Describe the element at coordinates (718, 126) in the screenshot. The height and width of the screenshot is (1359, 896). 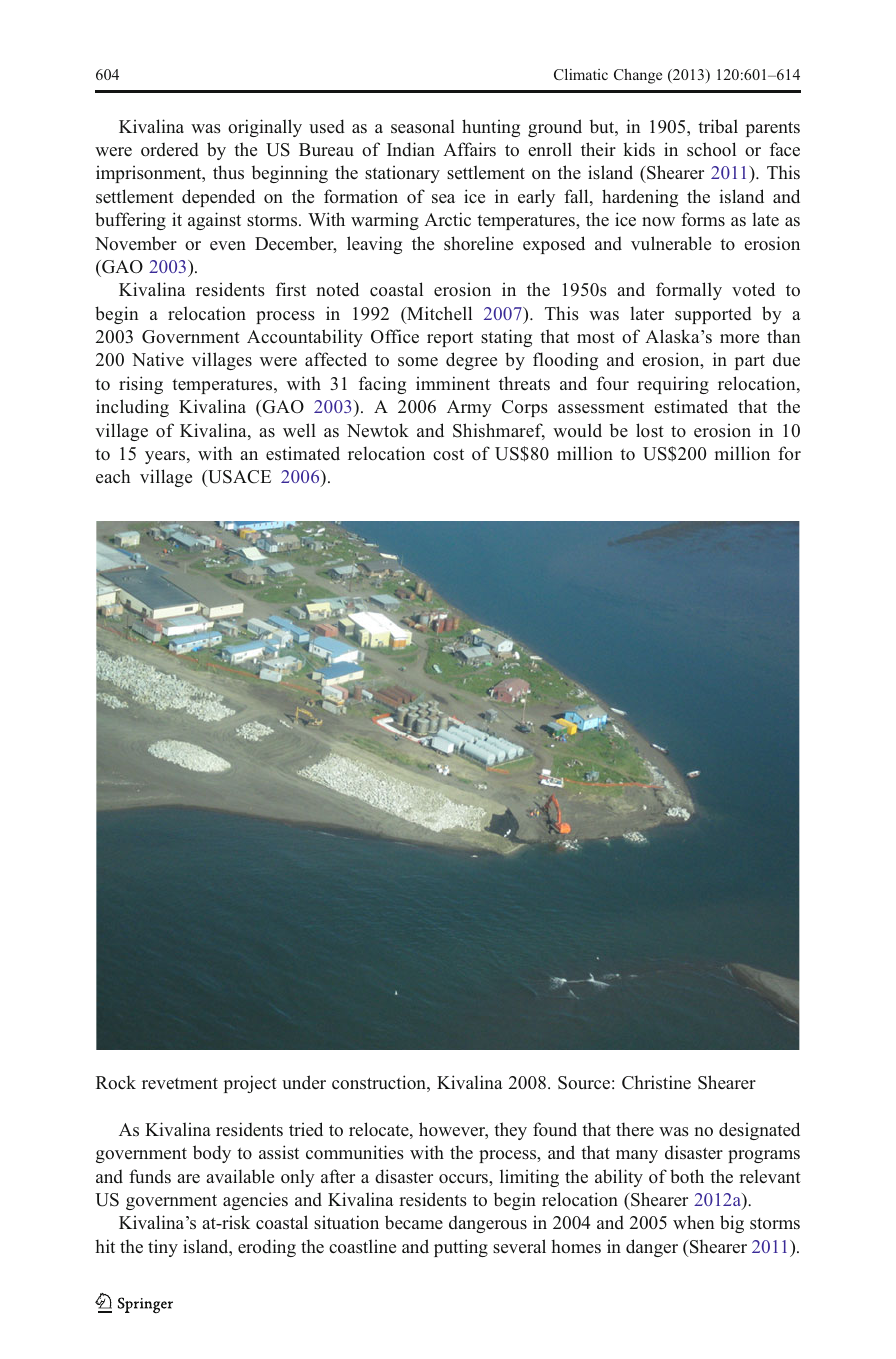
I see `tribal` at that location.
